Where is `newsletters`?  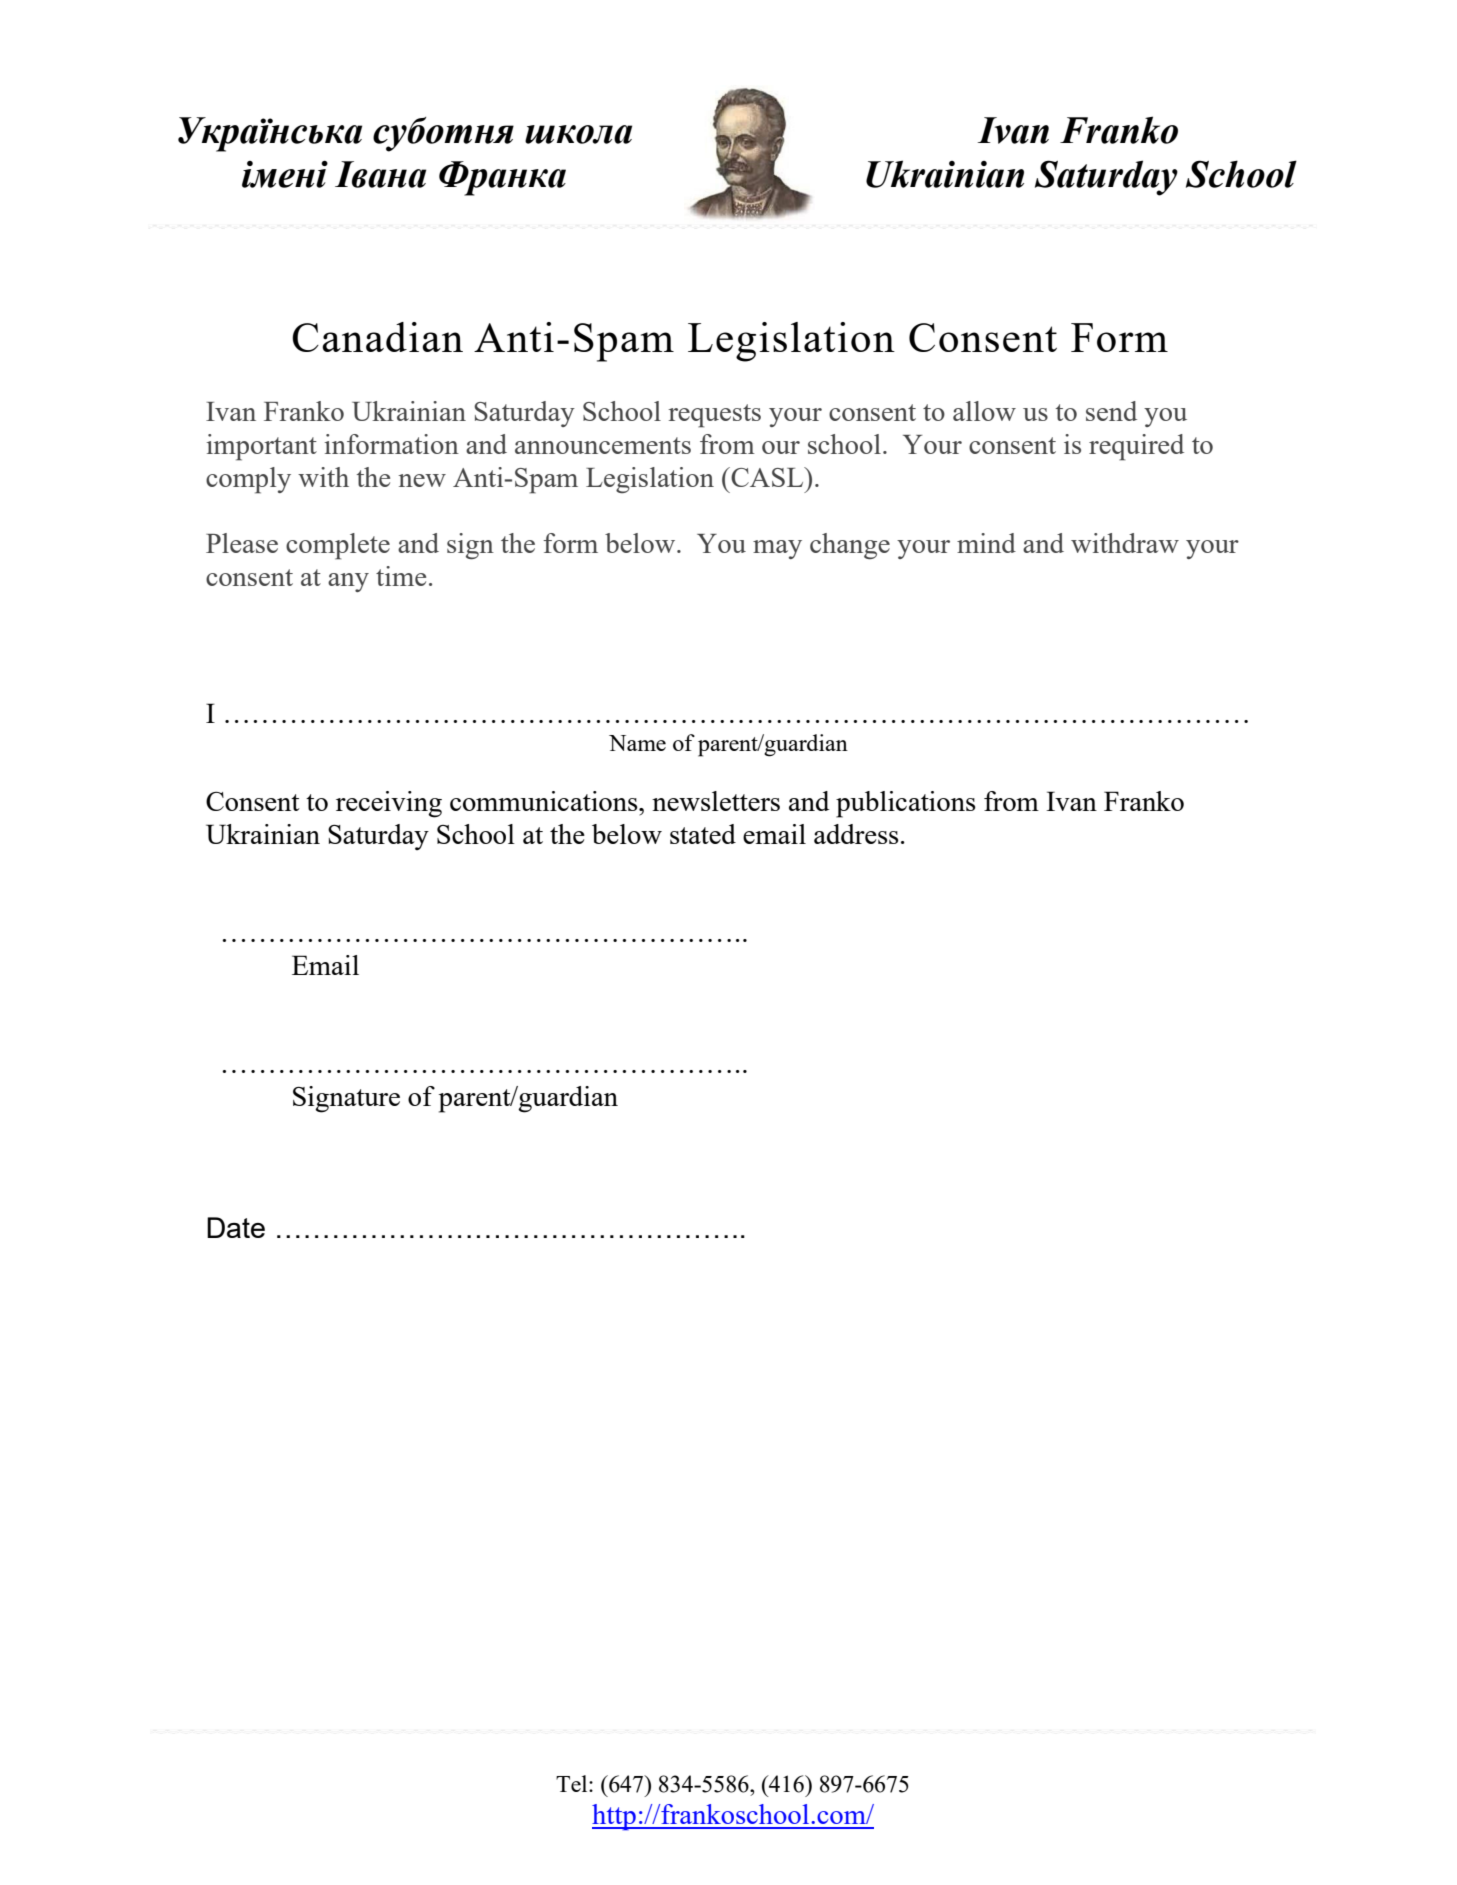 newsletters is located at coordinates (716, 801).
